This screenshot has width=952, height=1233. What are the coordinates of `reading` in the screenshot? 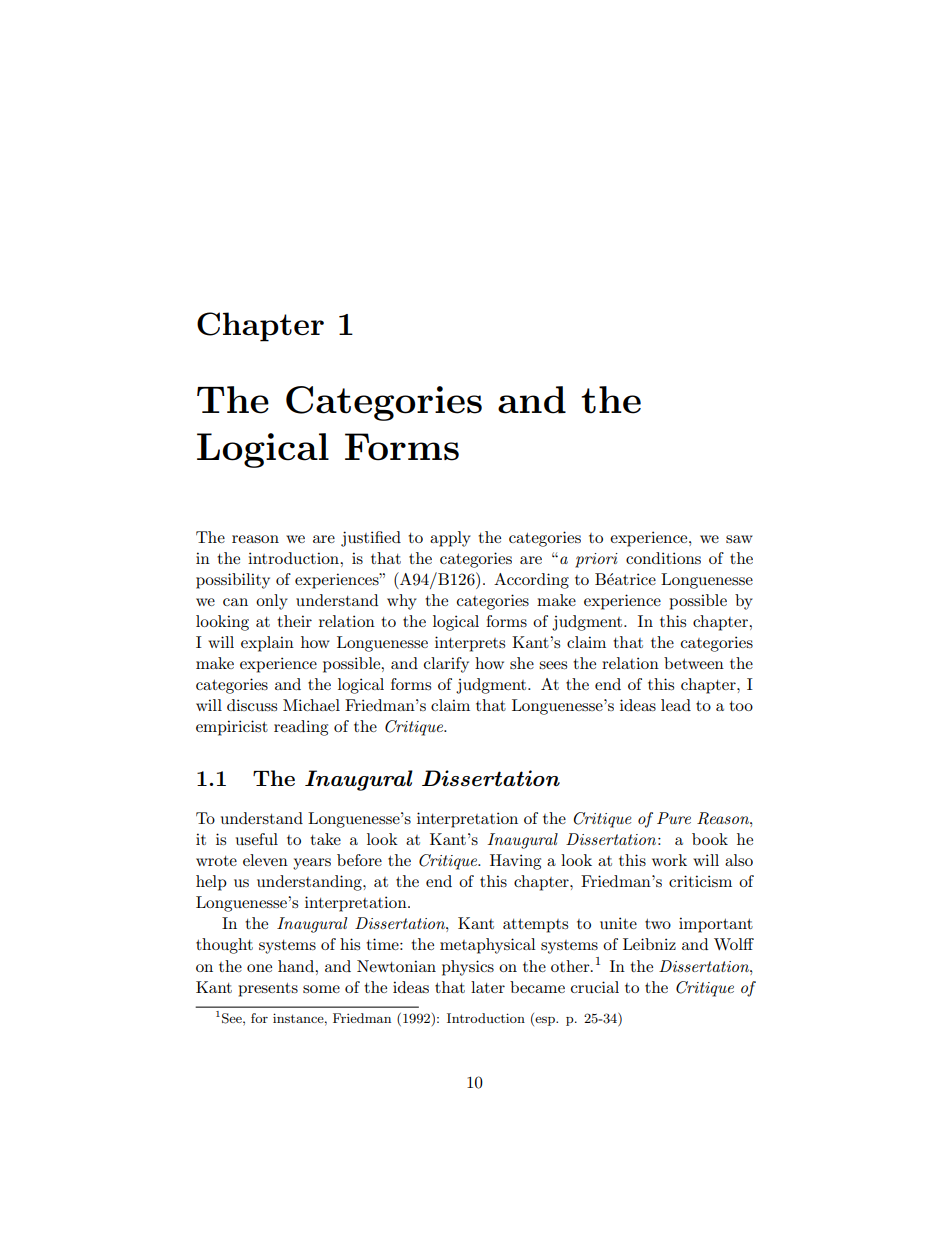 It's located at (301, 728).
